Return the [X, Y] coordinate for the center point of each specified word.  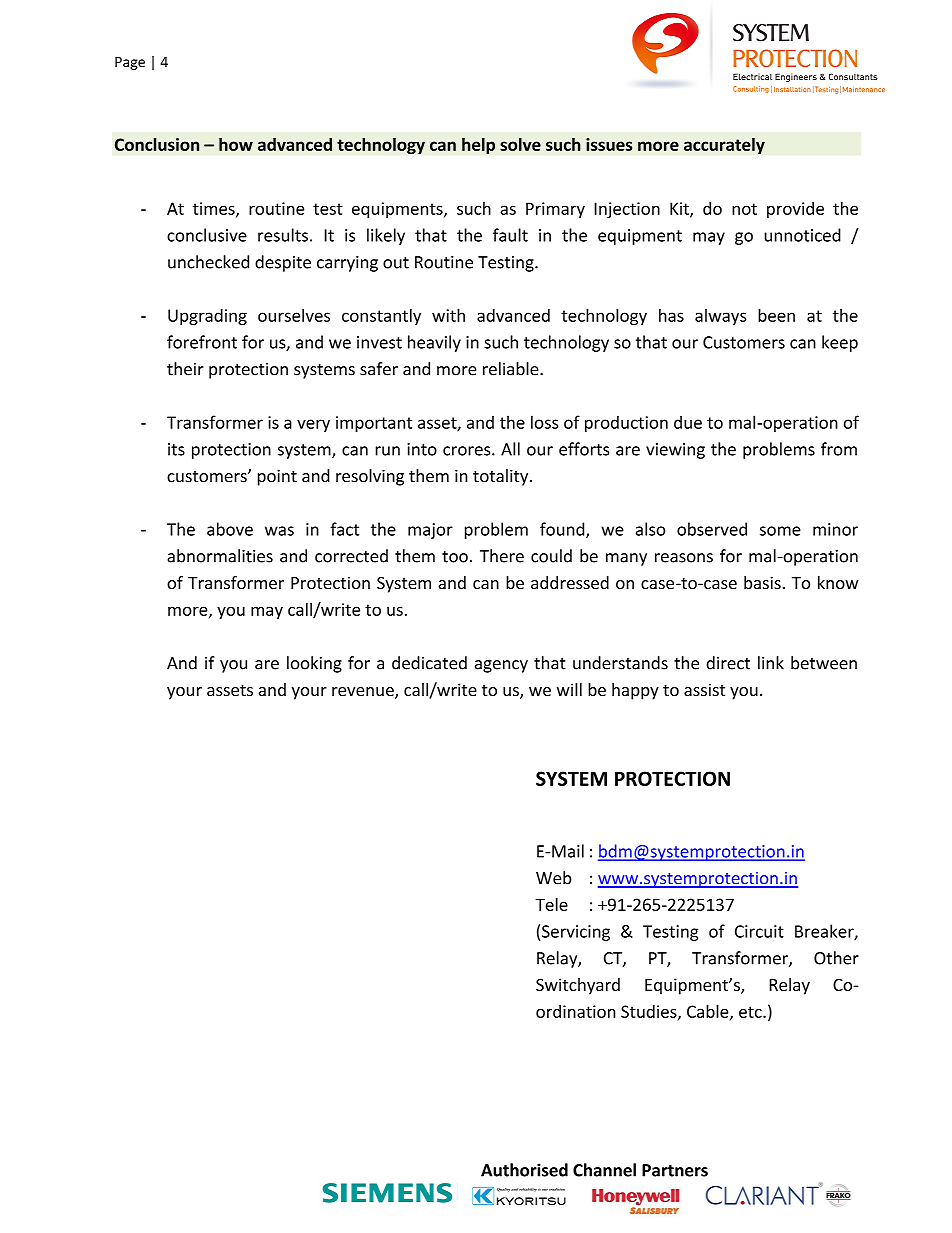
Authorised [524, 1170]
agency [501, 666]
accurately [724, 145]
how [236, 144]
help [478, 145]
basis [762, 583]
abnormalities [220, 556]
